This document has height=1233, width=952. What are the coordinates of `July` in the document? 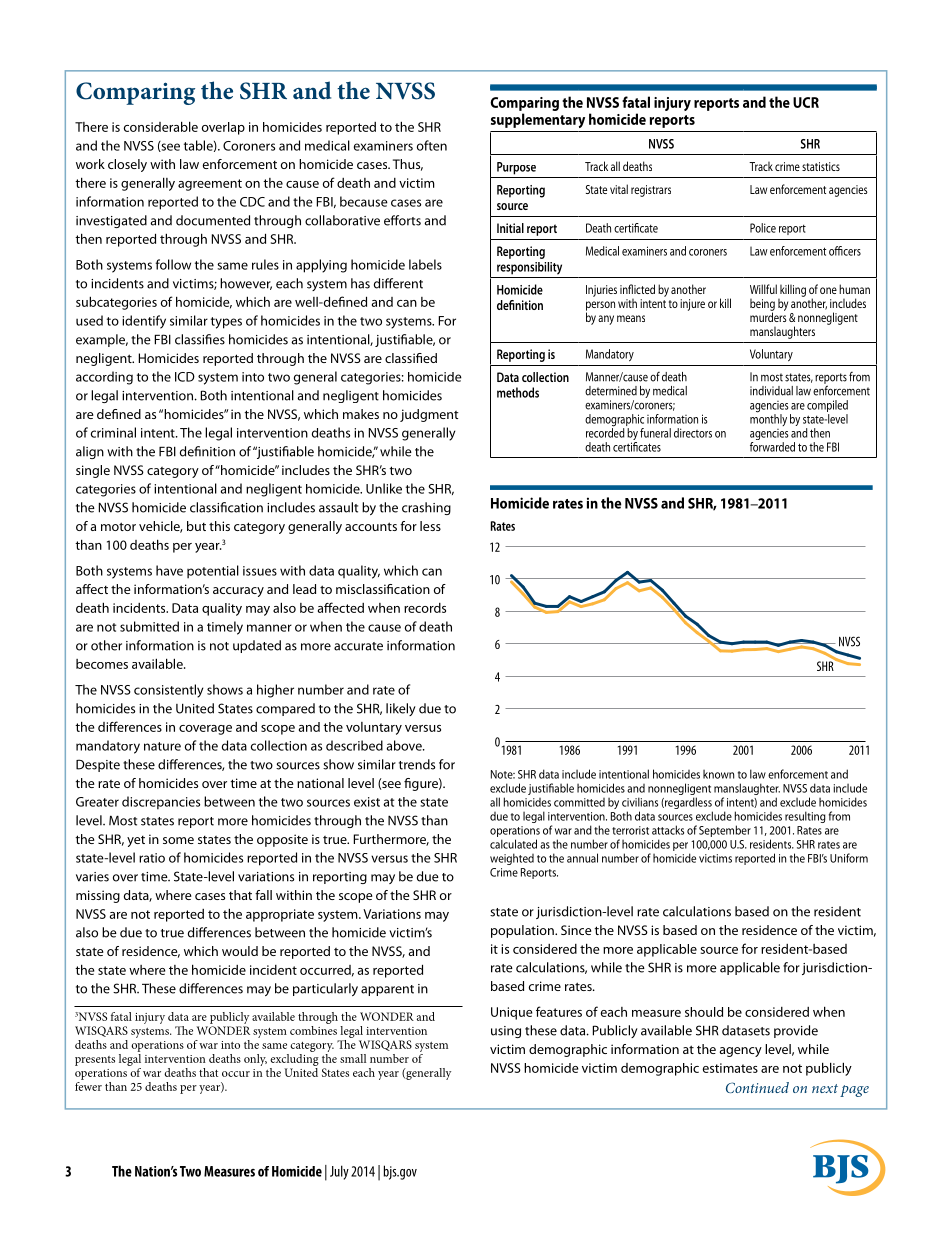 It's located at (339, 1172).
